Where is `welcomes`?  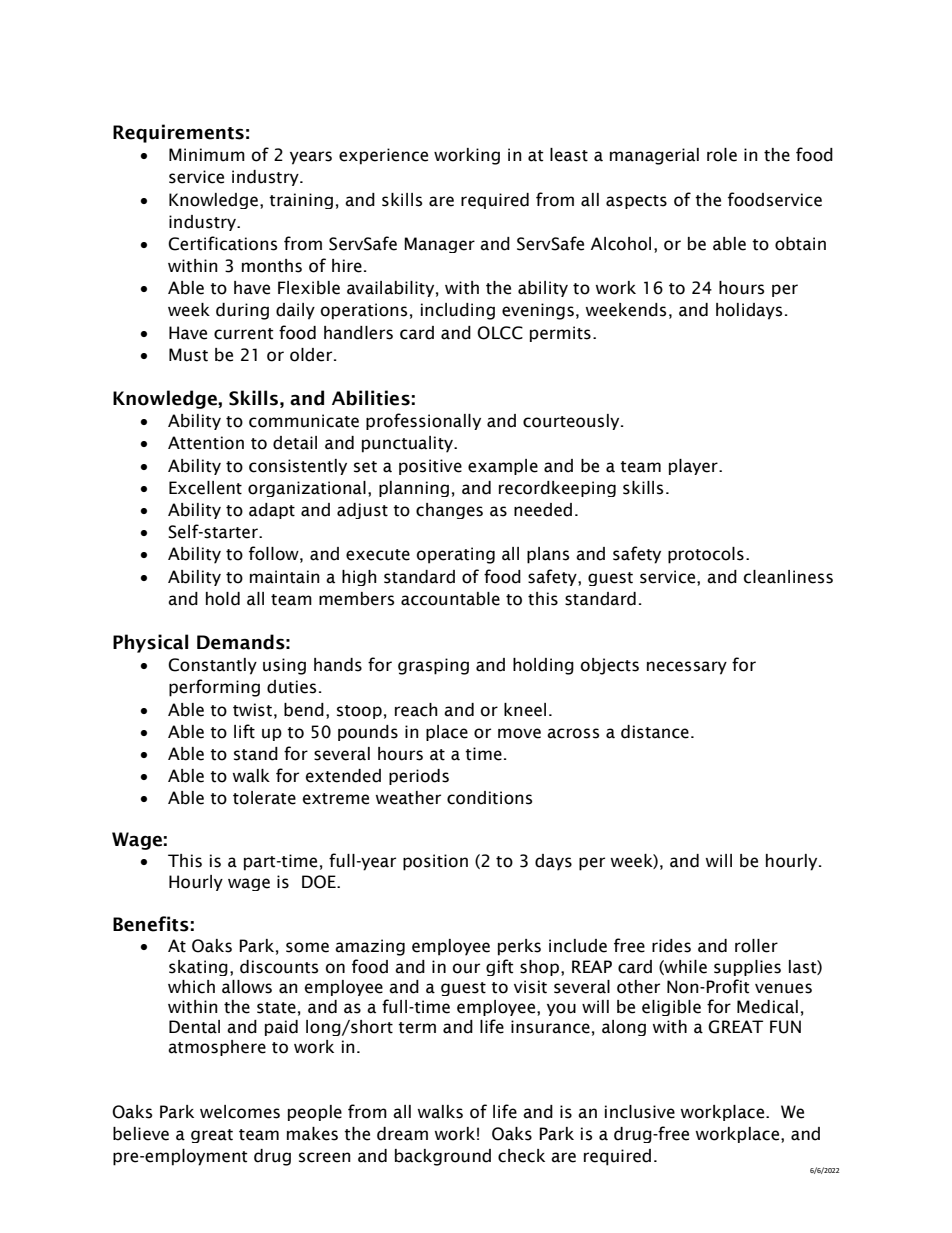
welcomes is located at coordinates (240, 1112).
